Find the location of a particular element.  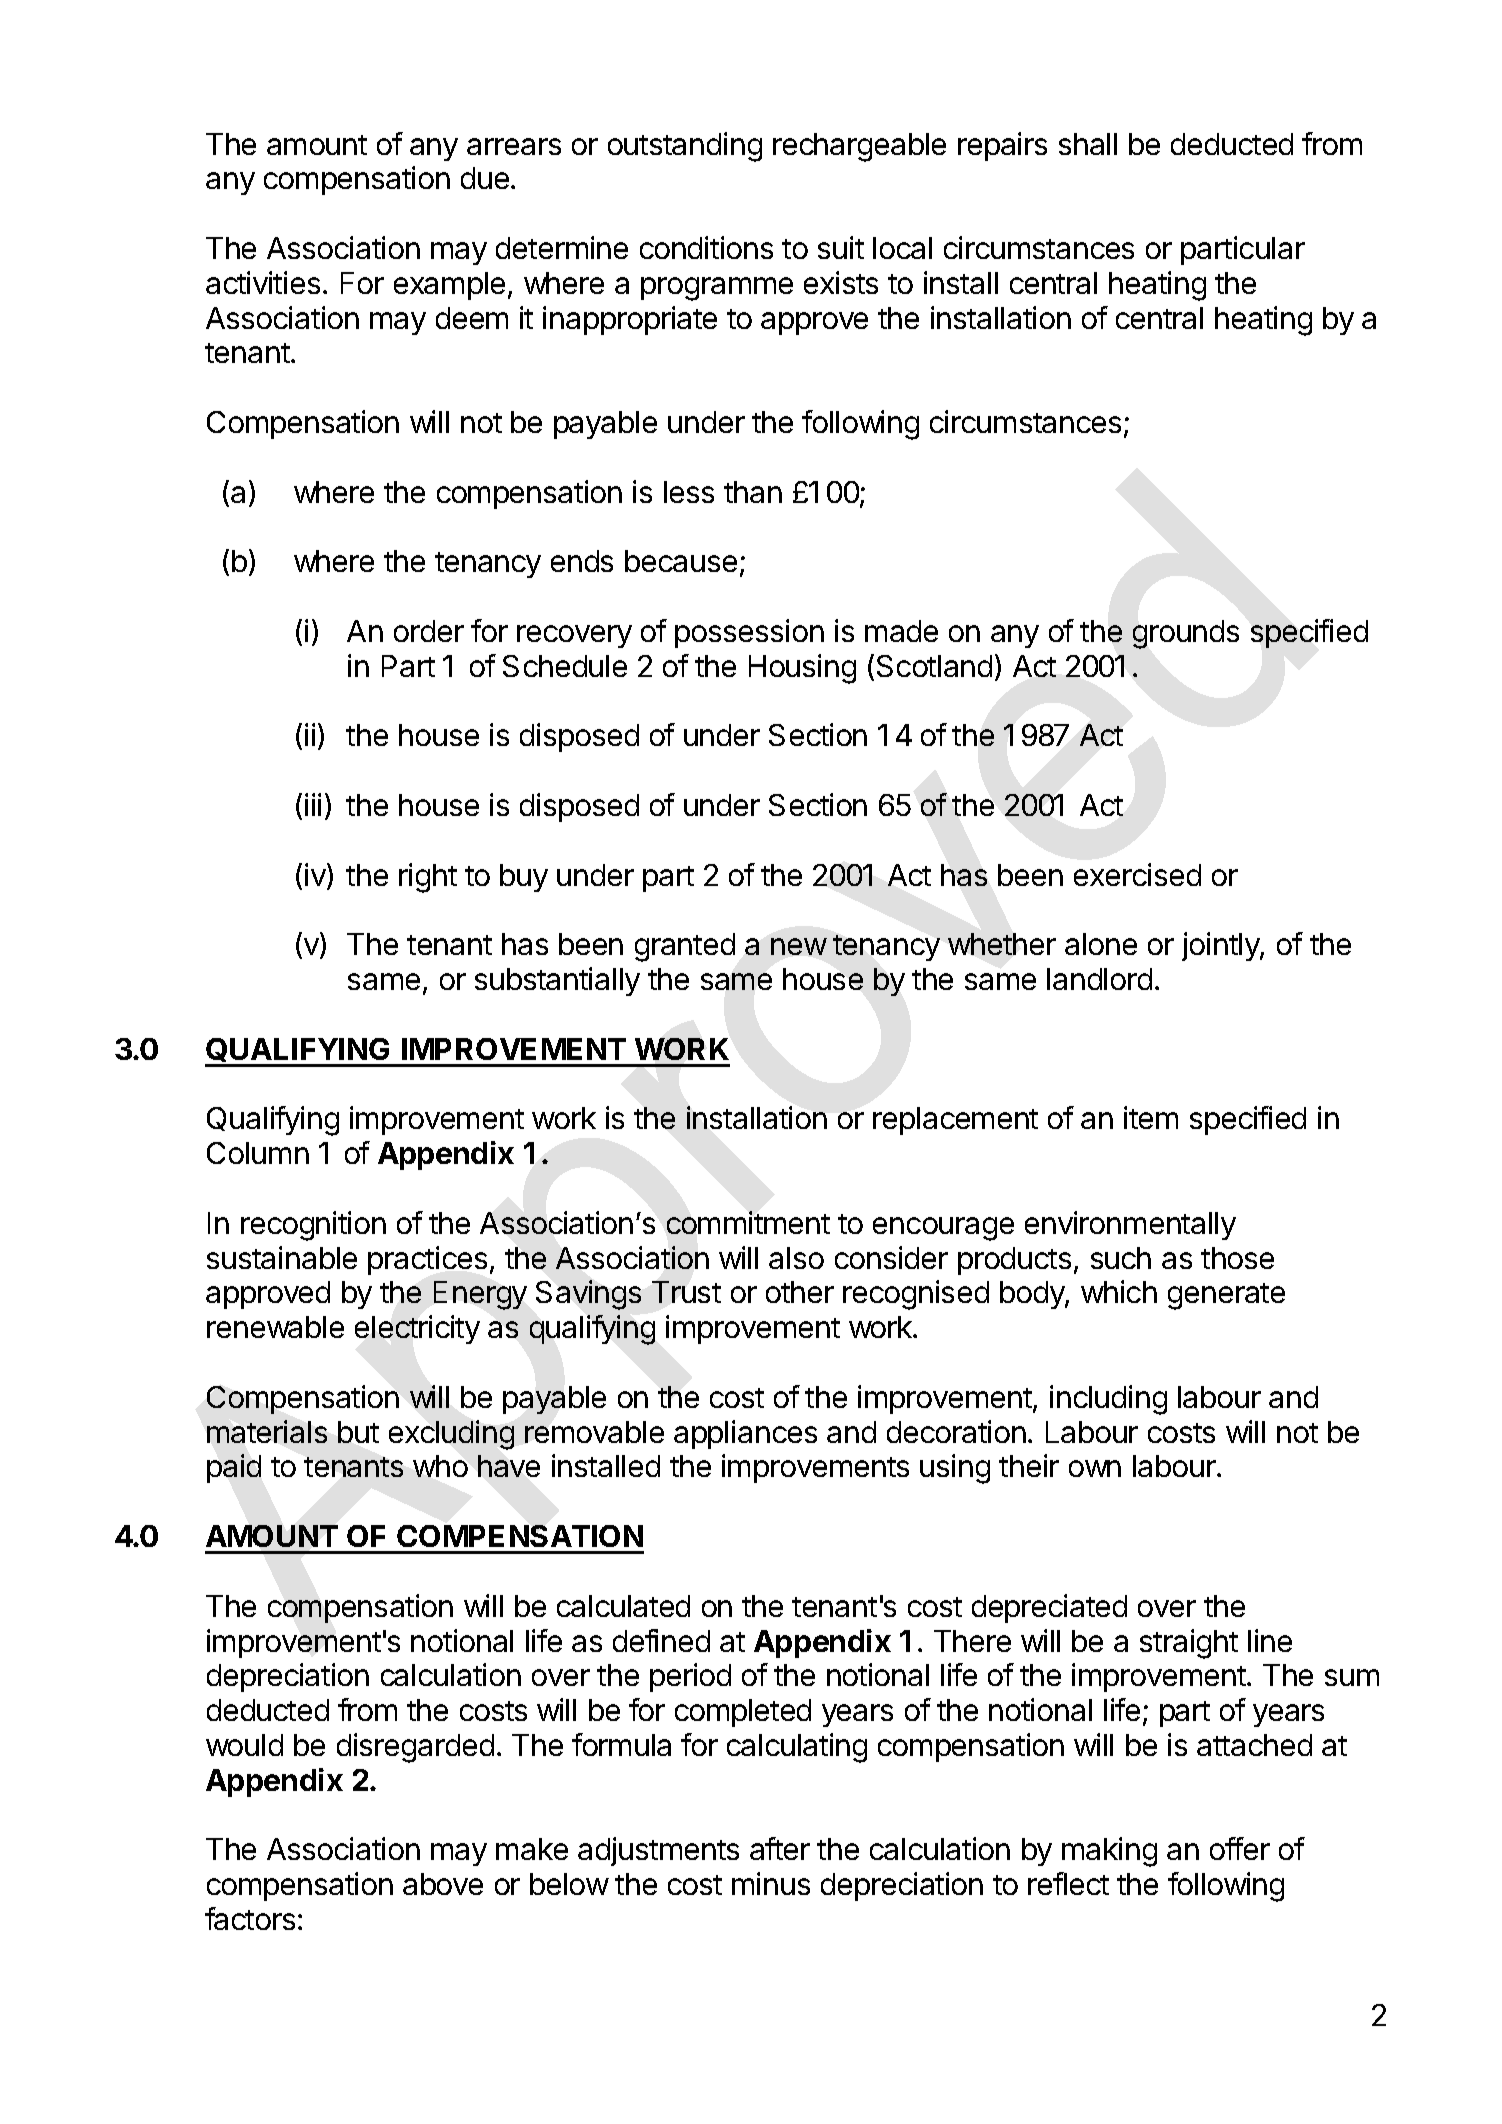

shall is located at coordinates (1088, 144).
